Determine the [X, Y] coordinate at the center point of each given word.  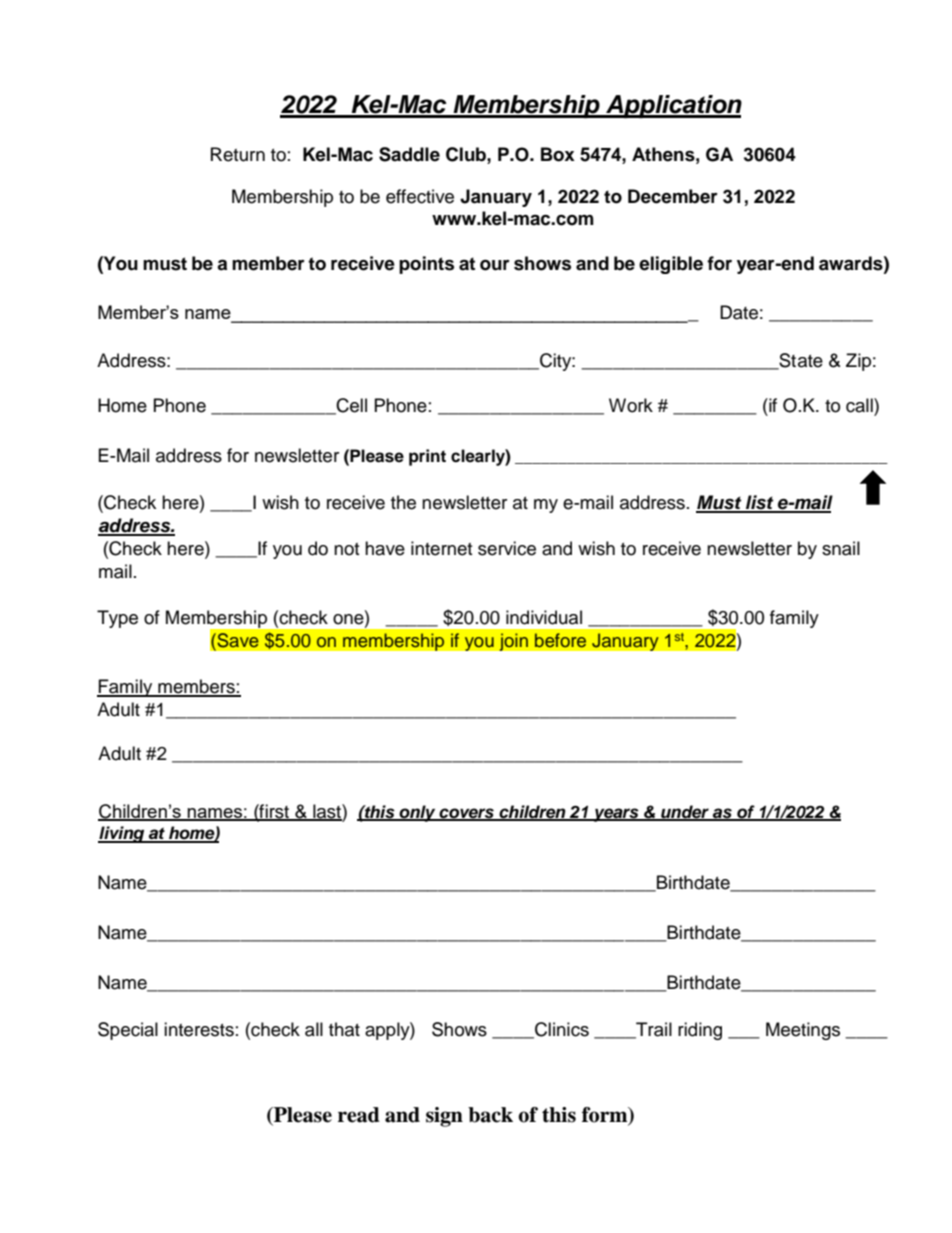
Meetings [803, 1031]
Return [238, 154]
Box [558, 154]
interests [199, 1029]
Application [673, 106]
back [490, 1115]
